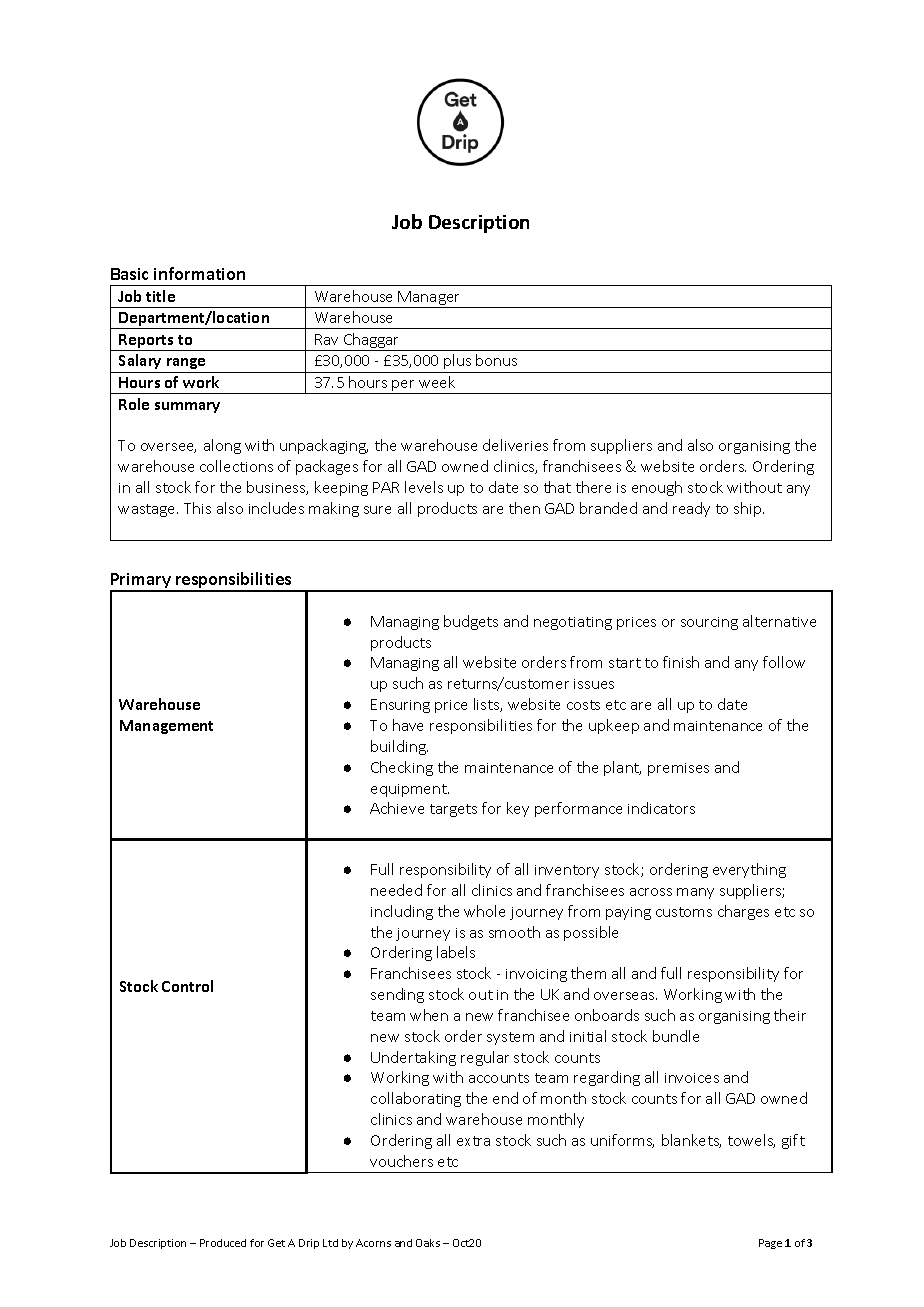 The height and width of the screenshot is (1307, 924). Describe the element at coordinates (524, 508) in the screenshot. I see `then` at that location.
